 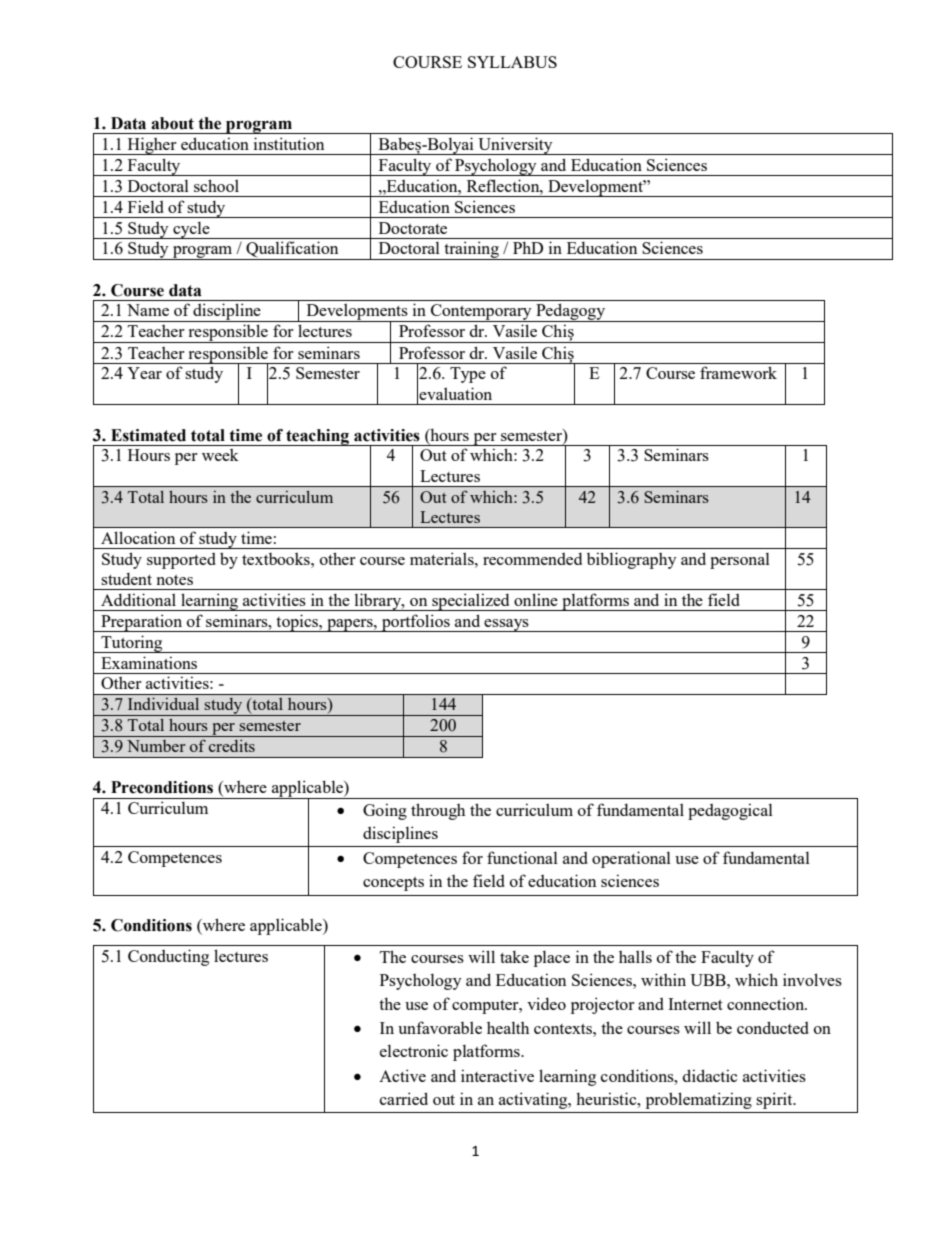 What do you see at coordinates (710, 1075) in the page?
I see `didactic` at bounding box center [710, 1075].
